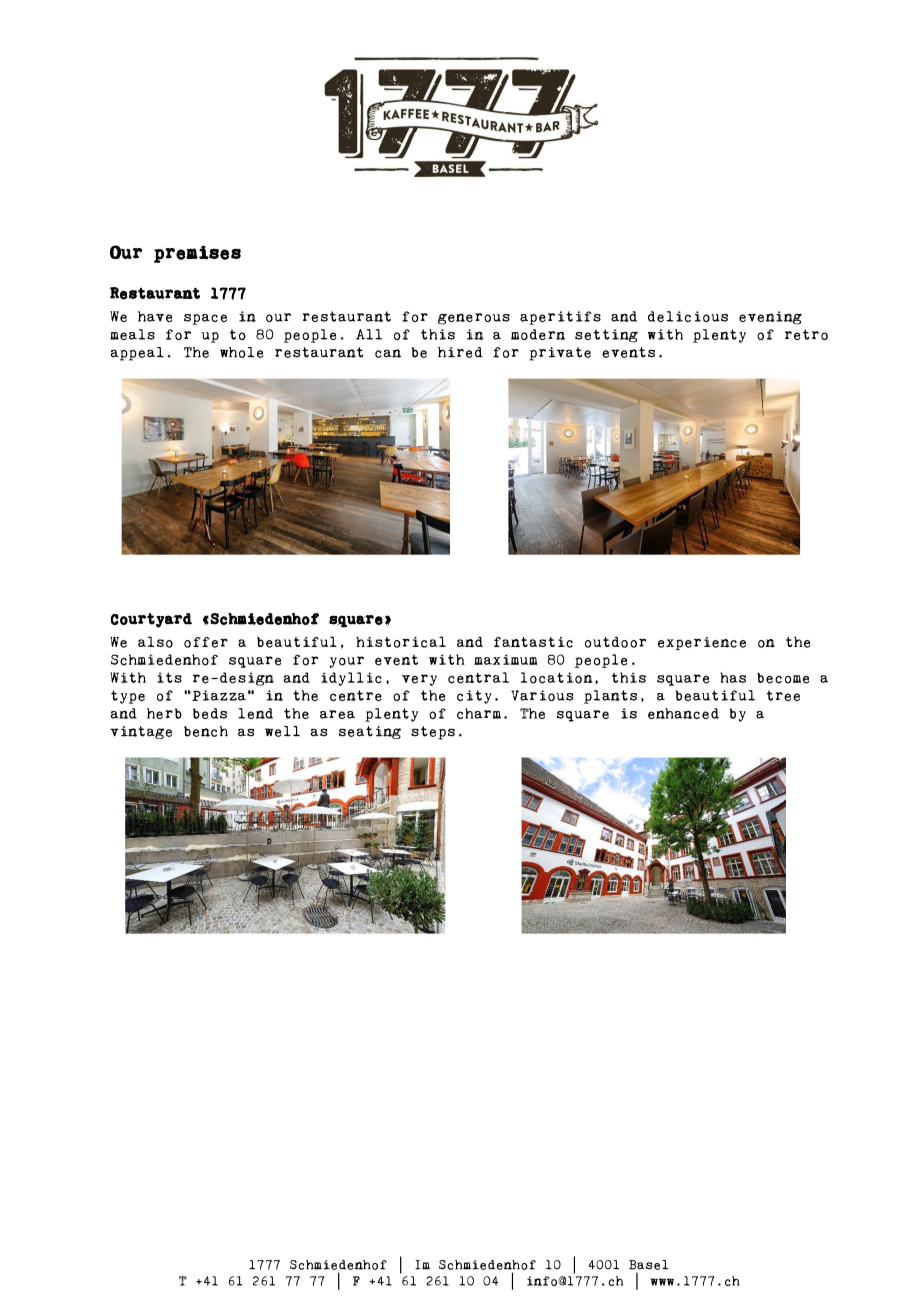  Describe the element at coordinates (474, 319) in the screenshot. I see `generous` at that location.
